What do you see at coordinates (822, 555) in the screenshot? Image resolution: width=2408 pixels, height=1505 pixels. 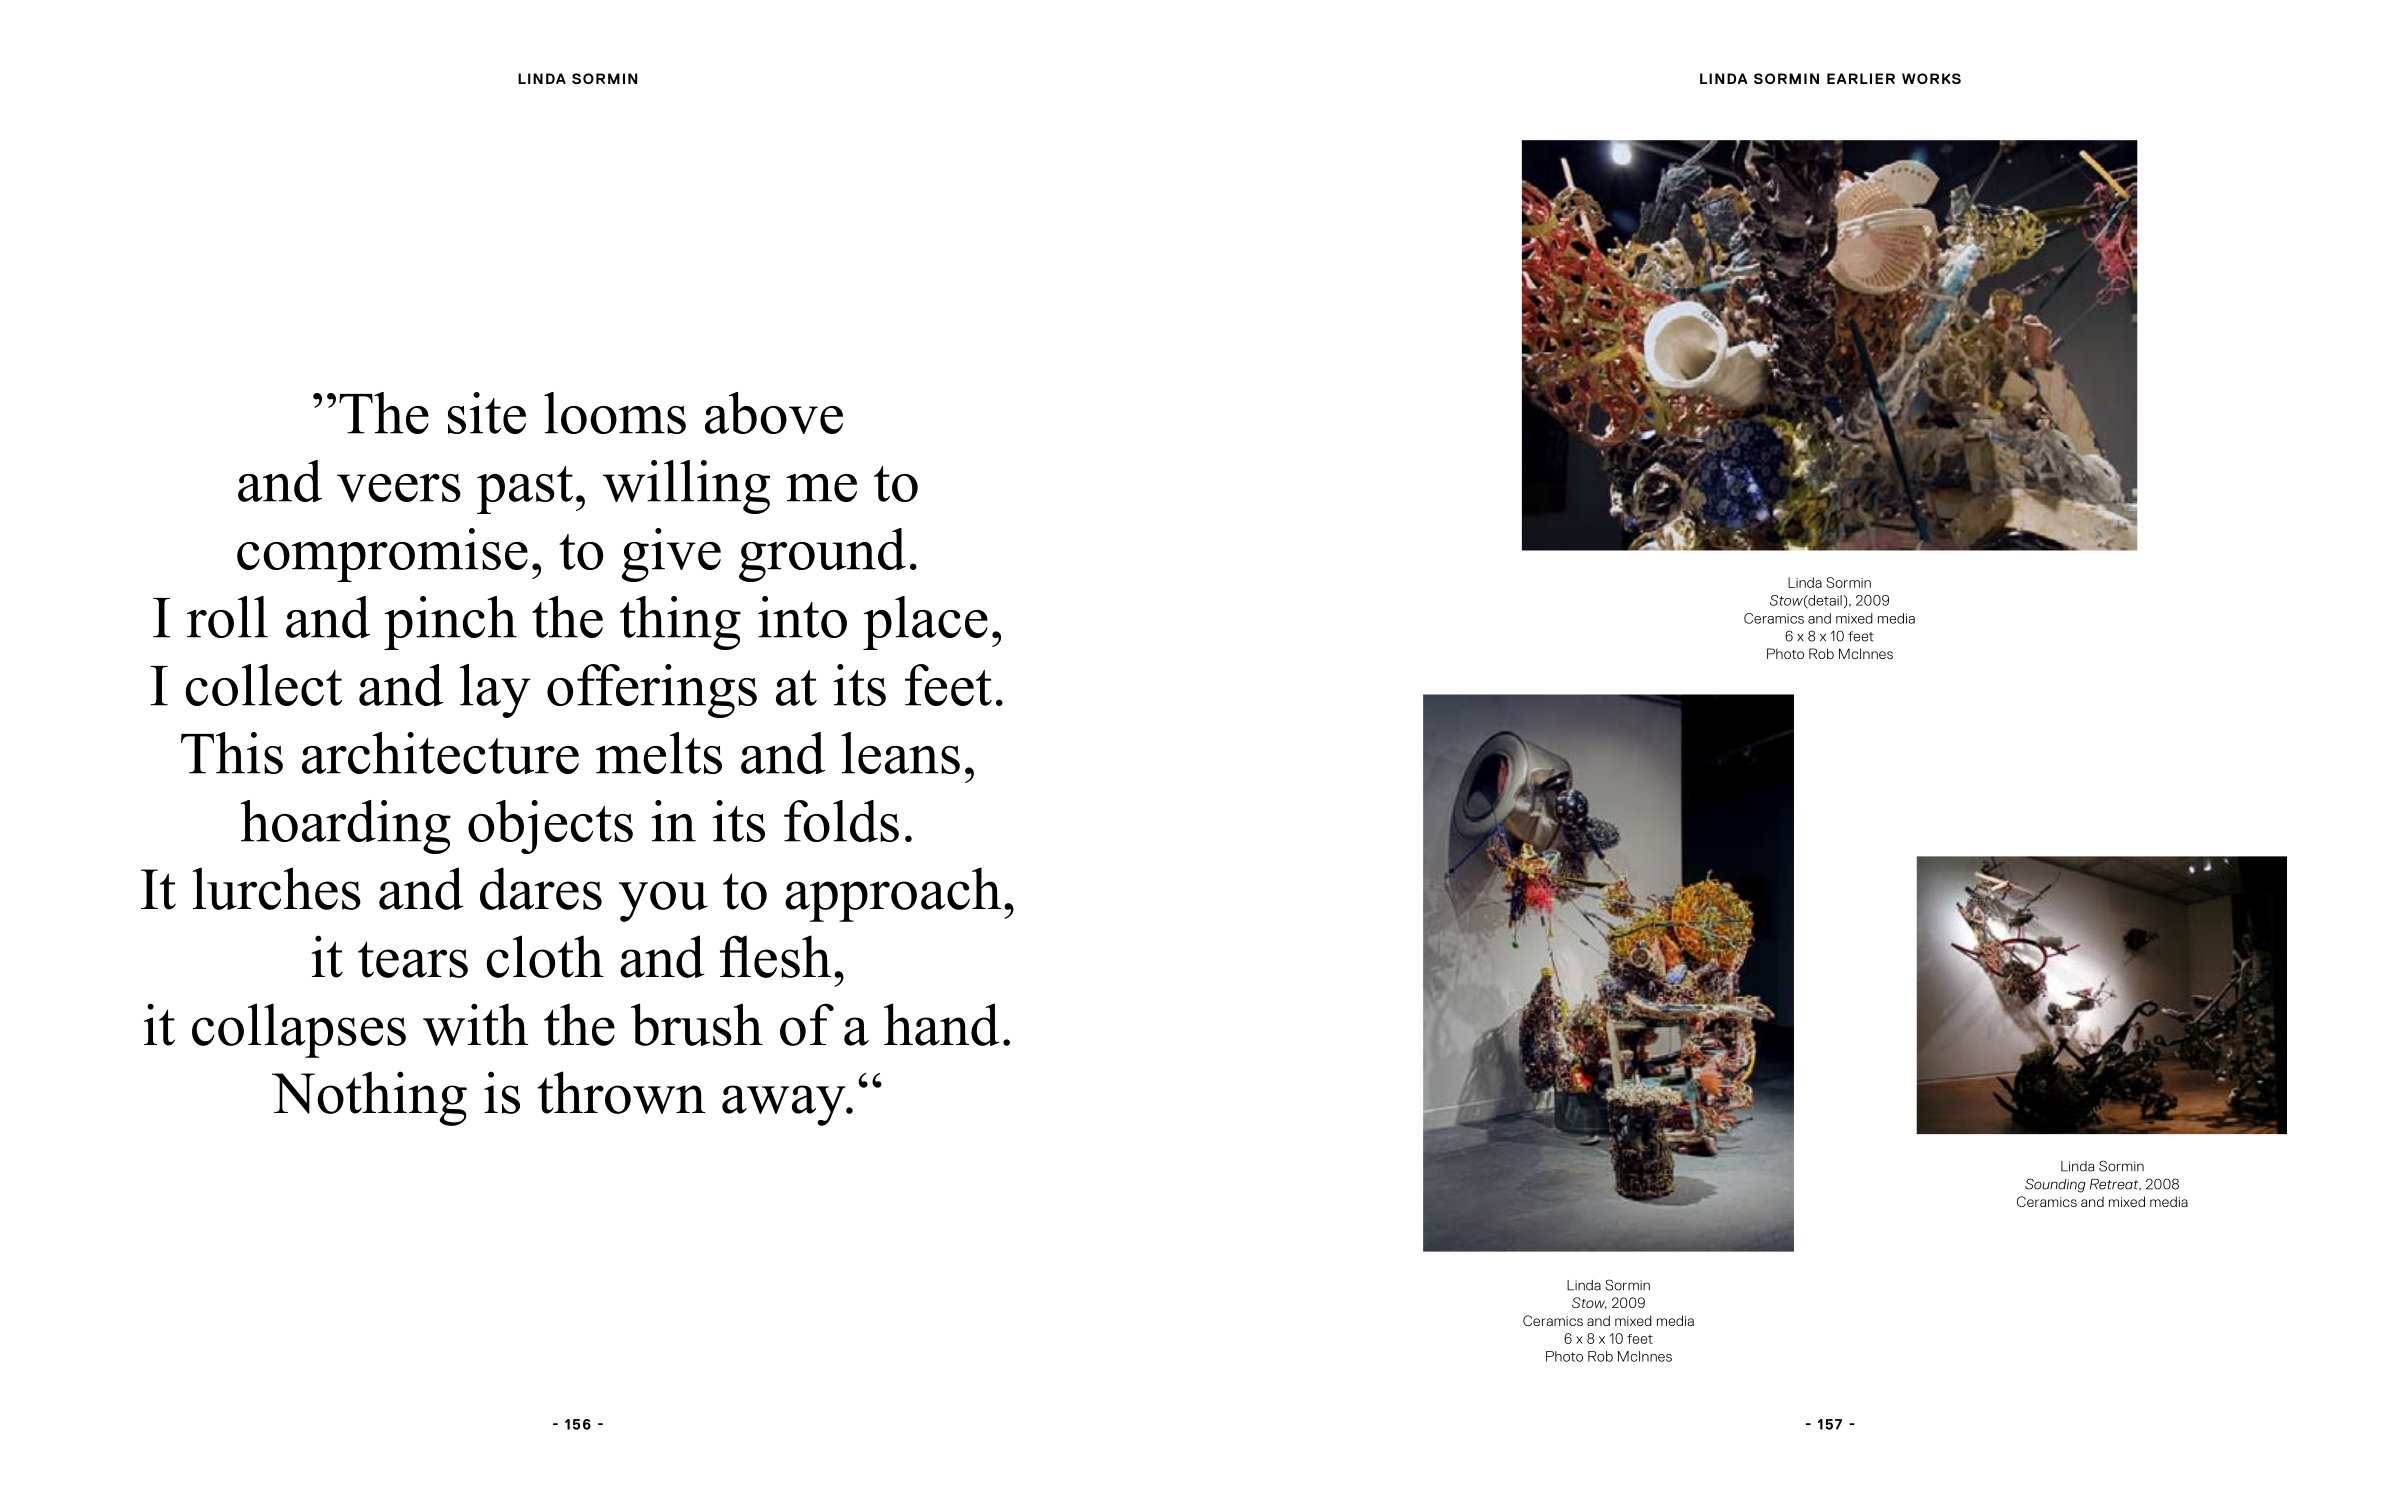 I see `ground` at bounding box center [822, 555].
